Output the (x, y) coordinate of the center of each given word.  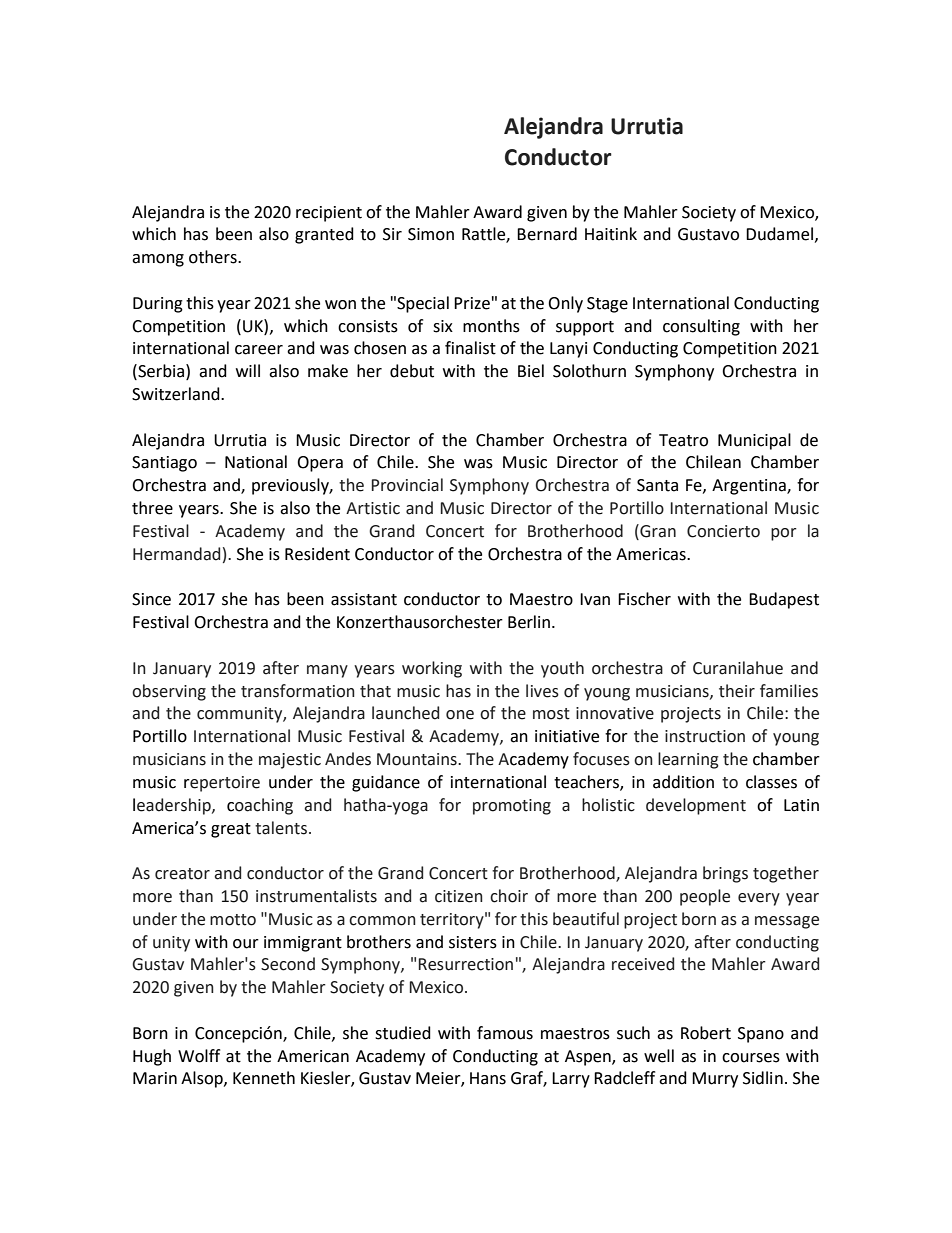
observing (169, 692)
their (737, 691)
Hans (488, 1078)
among (158, 260)
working (432, 669)
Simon (431, 234)
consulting (701, 327)
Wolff (199, 1056)
